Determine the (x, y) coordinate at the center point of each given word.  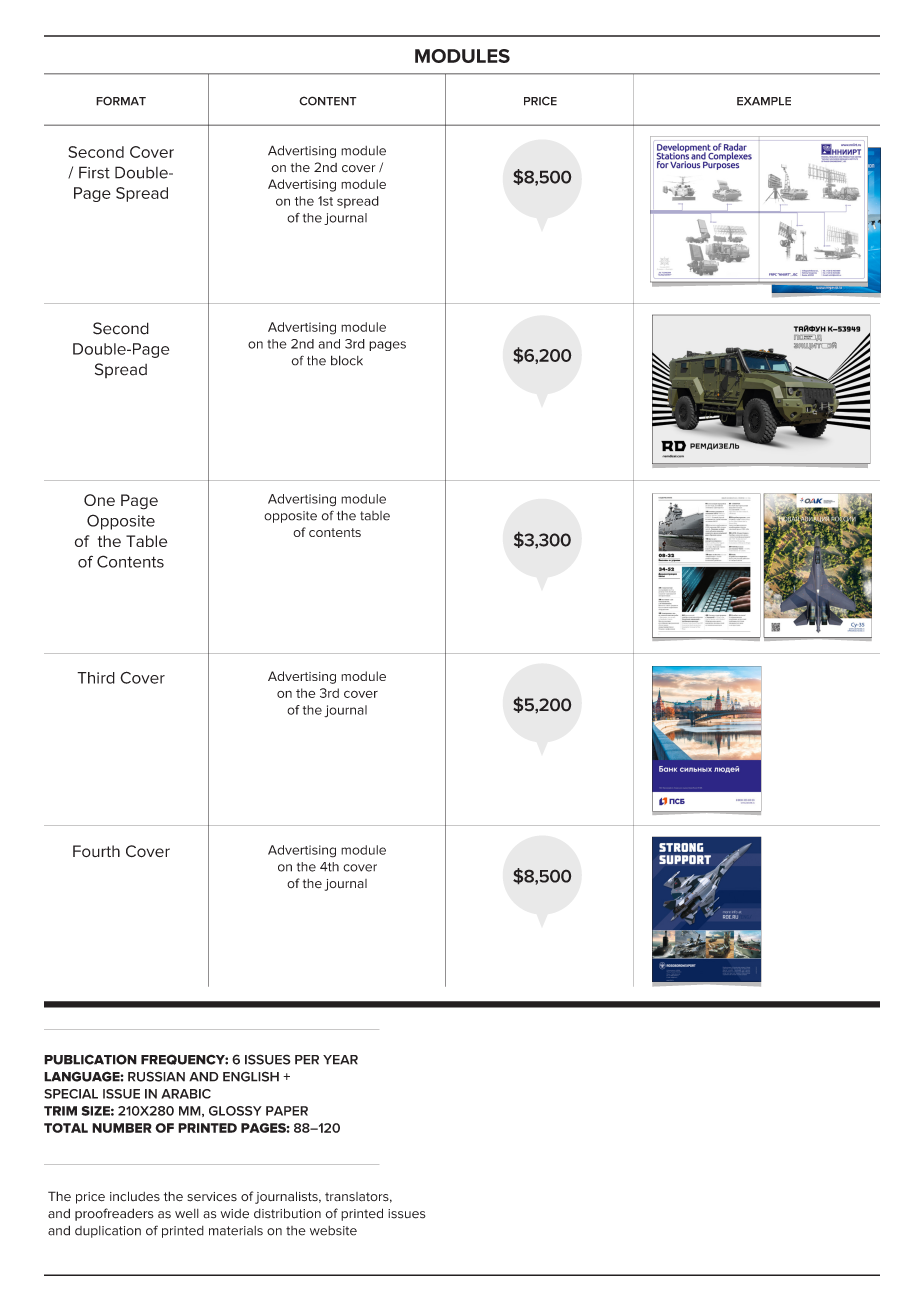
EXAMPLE (764, 101)
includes (135, 1196)
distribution (287, 1213)
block (347, 360)
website (333, 1231)
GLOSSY (235, 1111)
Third (96, 678)
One (99, 500)
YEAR (340, 1060)
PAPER (287, 1111)
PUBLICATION (90, 1059)
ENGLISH (251, 1076)
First (94, 172)
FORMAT (121, 101)
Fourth (96, 851)
